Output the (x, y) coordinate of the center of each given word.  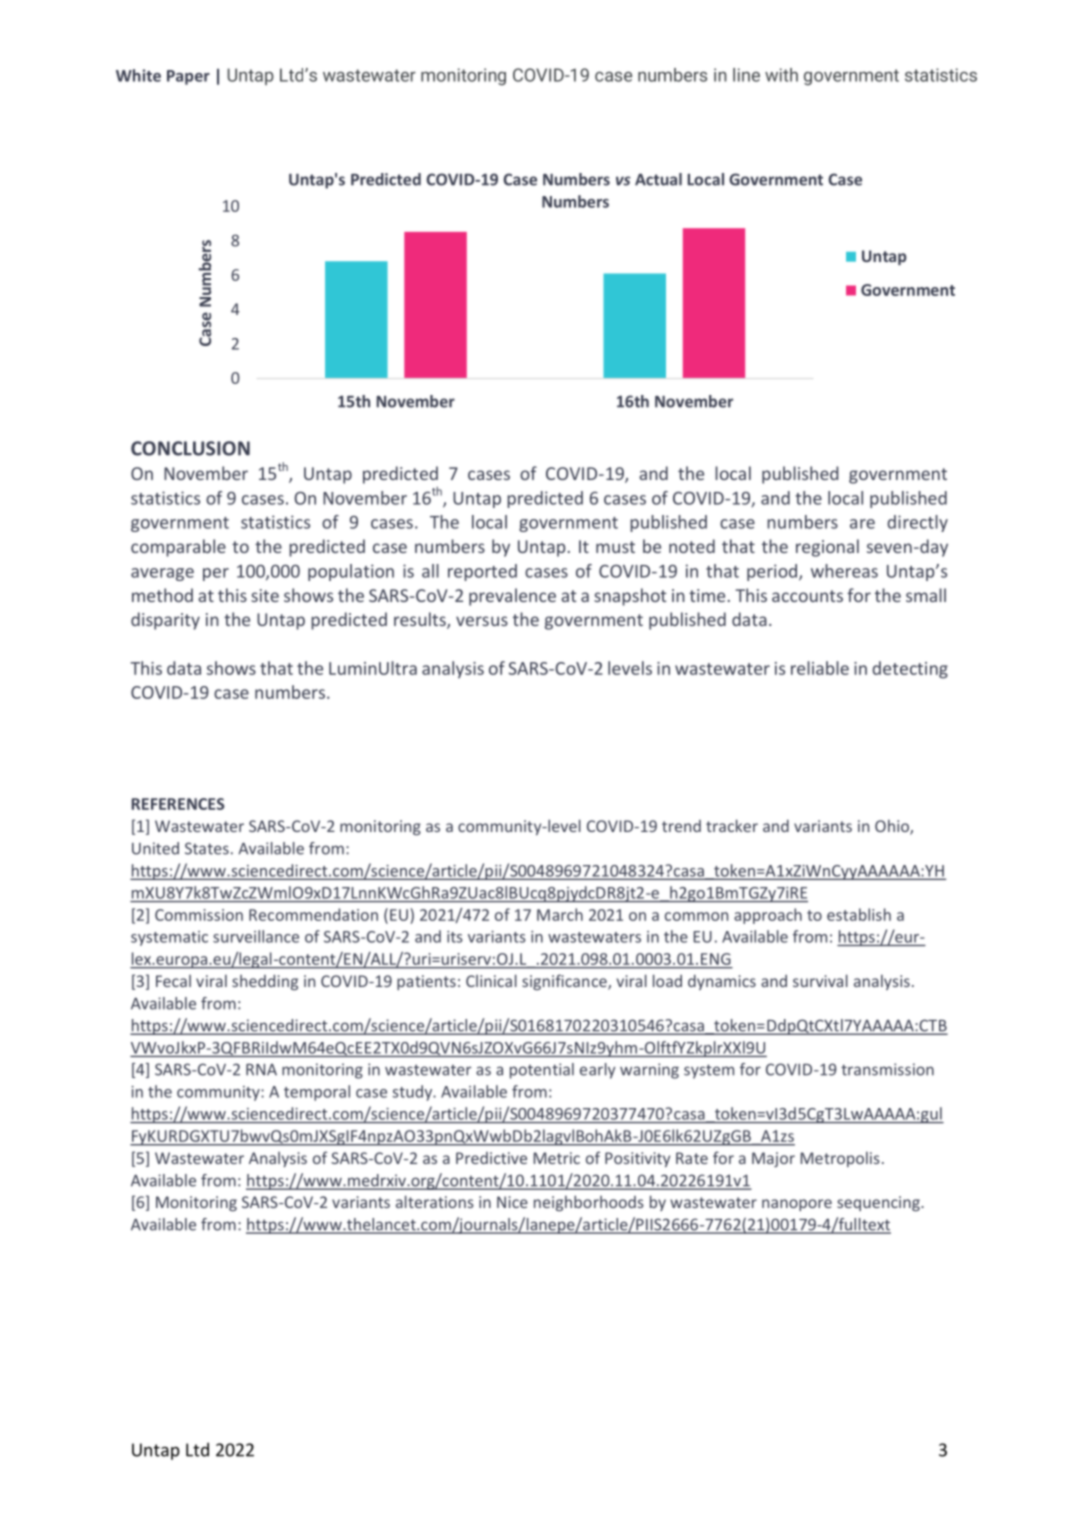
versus (482, 621)
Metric (557, 1158)
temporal (317, 1093)
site (265, 595)
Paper (188, 77)
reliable (820, 668)
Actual (658, 179)
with (781, 75)
